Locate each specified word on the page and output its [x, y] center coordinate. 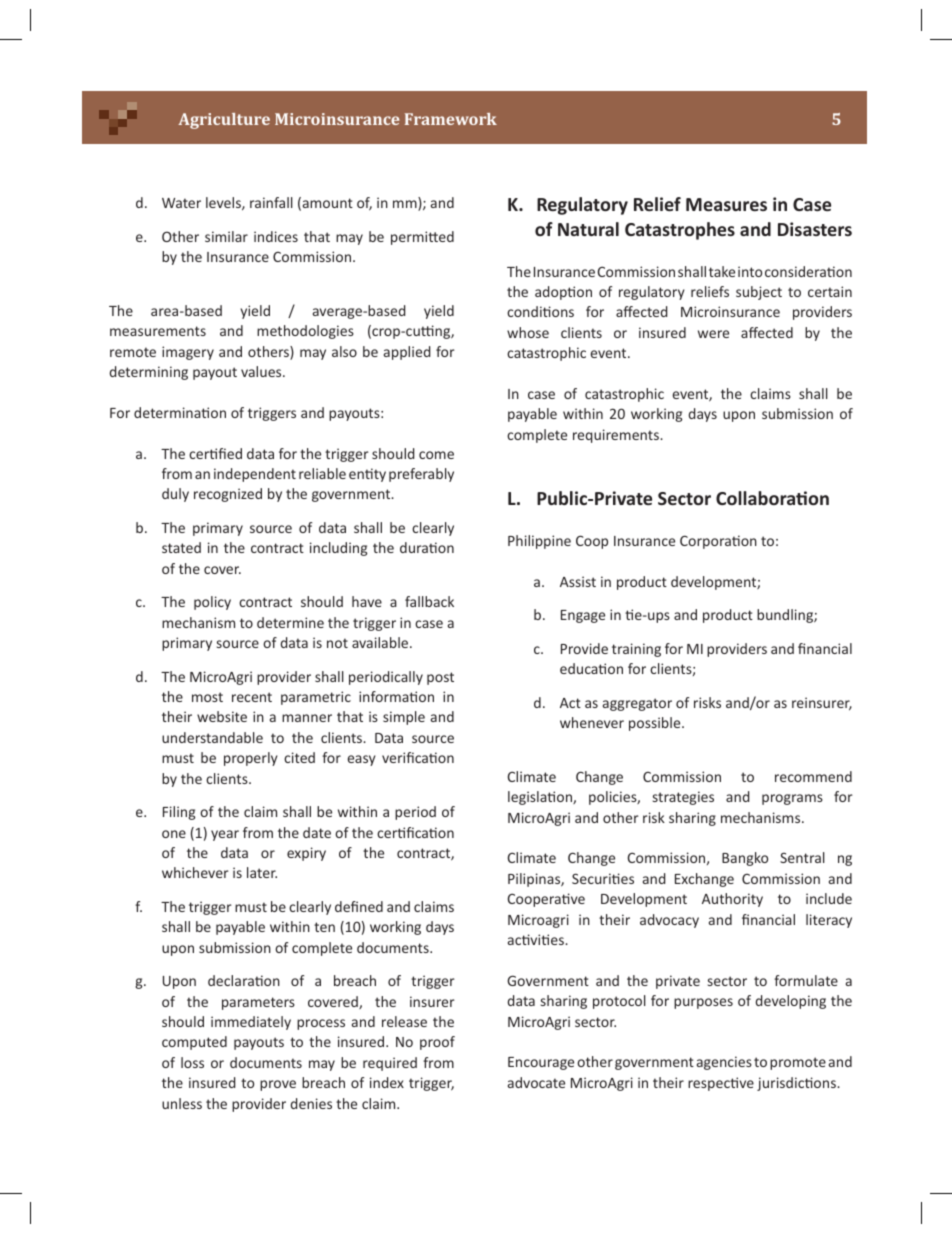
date [317, 832]
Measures [726, 204]
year [225, 835]
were [713, 334]
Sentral [802, 857]
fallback [429, 601]
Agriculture [224, 121]
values [262, 371]
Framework [451, 119]
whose [528, 332]
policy [212, 603]
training [636, 650]
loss [192, 1062]
